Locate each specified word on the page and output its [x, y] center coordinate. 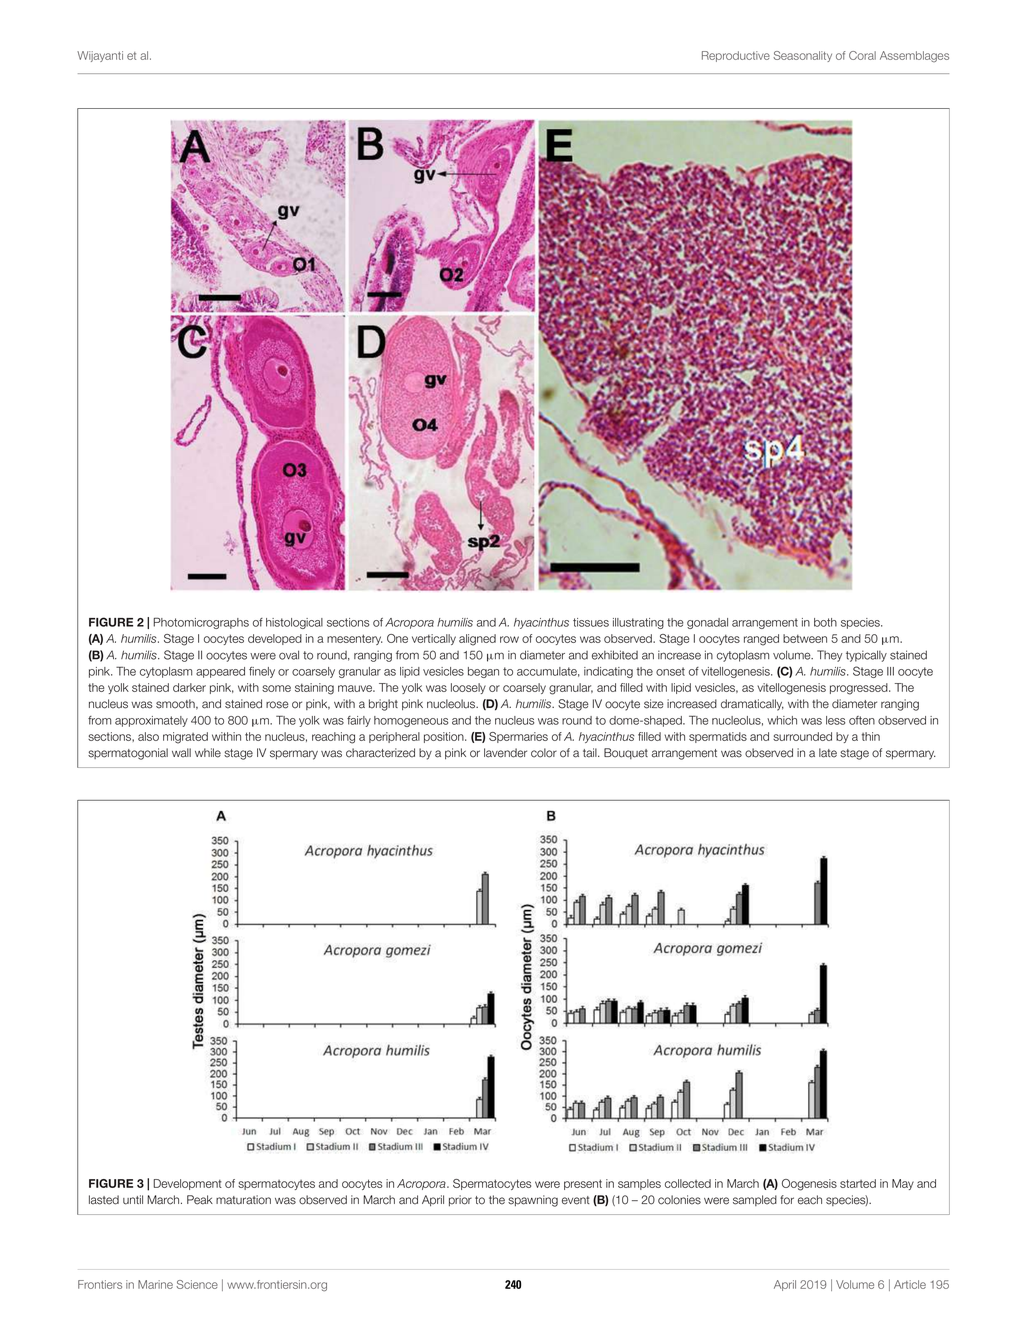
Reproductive [736, 56]
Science [197, 1284]
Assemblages [914, 56]
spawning [533, 1201]
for [787, 1200]
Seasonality [802, 56]
